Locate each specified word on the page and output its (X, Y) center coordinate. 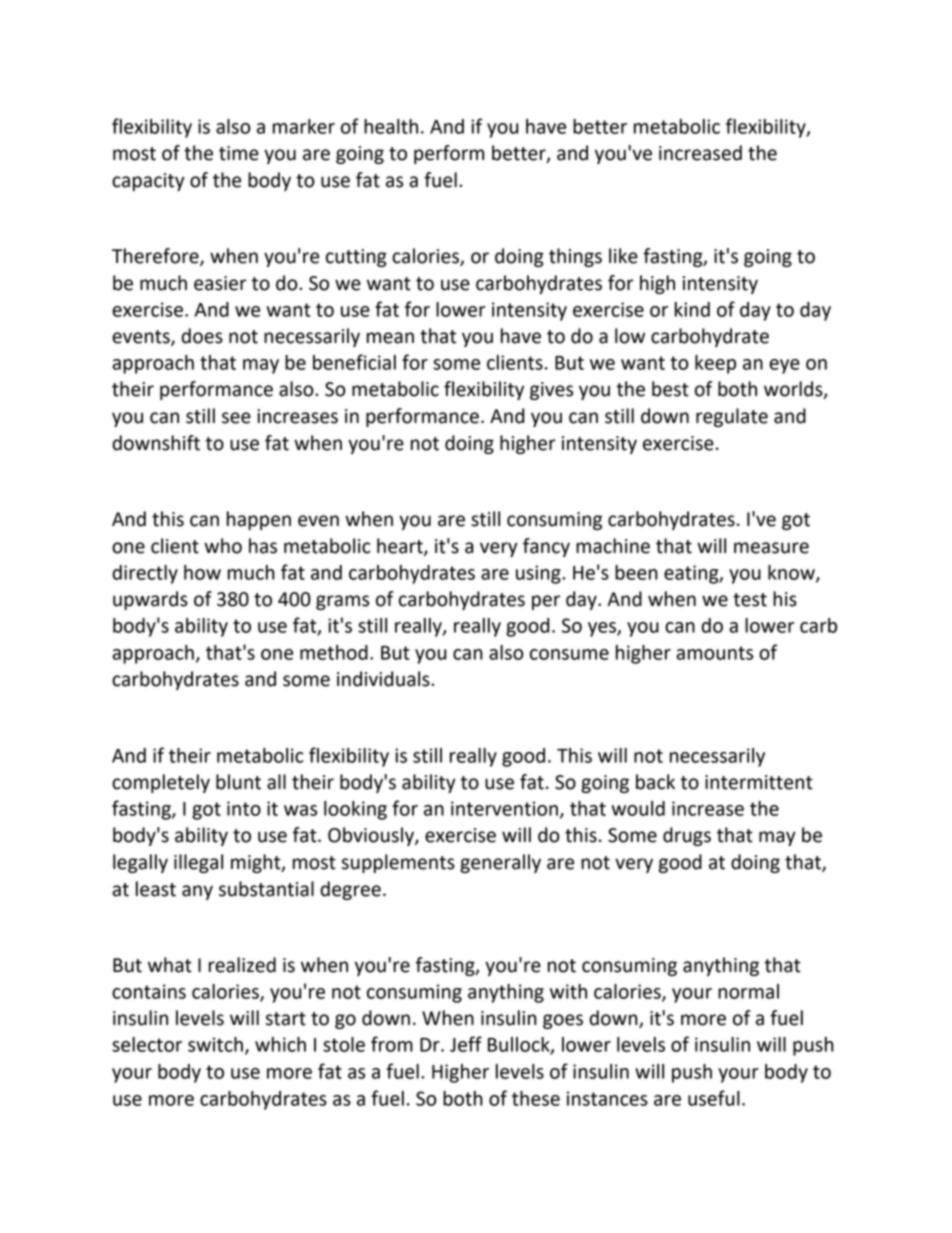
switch (215, 1044)
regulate (732, 417)
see (236, 418)
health (391, 126)
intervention (504, 808)
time (239, 153)
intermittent (759, 782)
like (623, 256)
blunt (238, 782)
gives (551, 391)
